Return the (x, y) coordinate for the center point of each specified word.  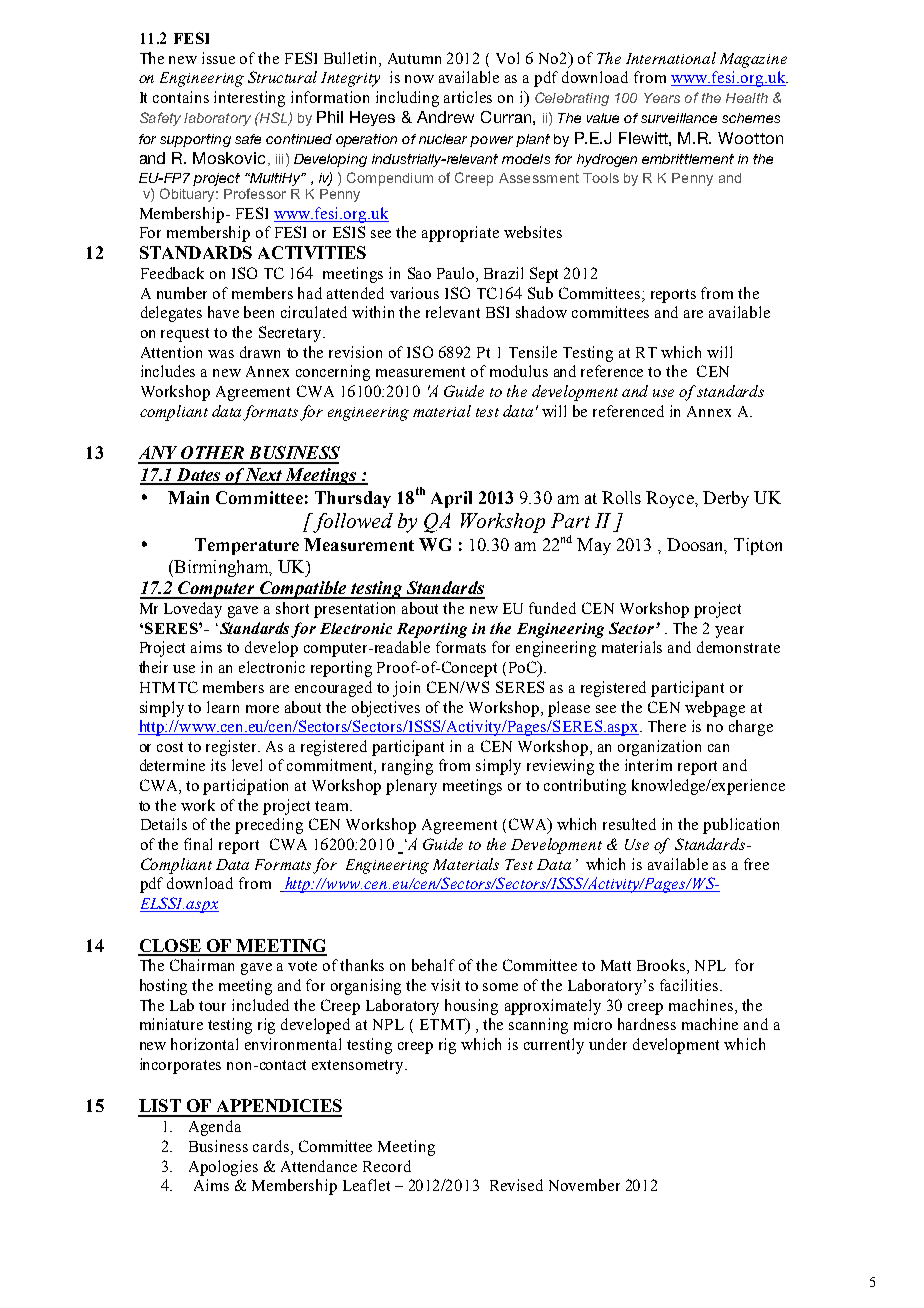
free (756, 864)
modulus (519, 371)
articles (468, 97)
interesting (249, 99)
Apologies (223, 1168)
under (608, 1044)
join (406, 689)
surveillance (679, 118)
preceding (269, 826)
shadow (541, 312)
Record (387, 1166)
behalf (433, 965)
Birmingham (221, 568)
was (221, 354)
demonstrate (738, 647)
